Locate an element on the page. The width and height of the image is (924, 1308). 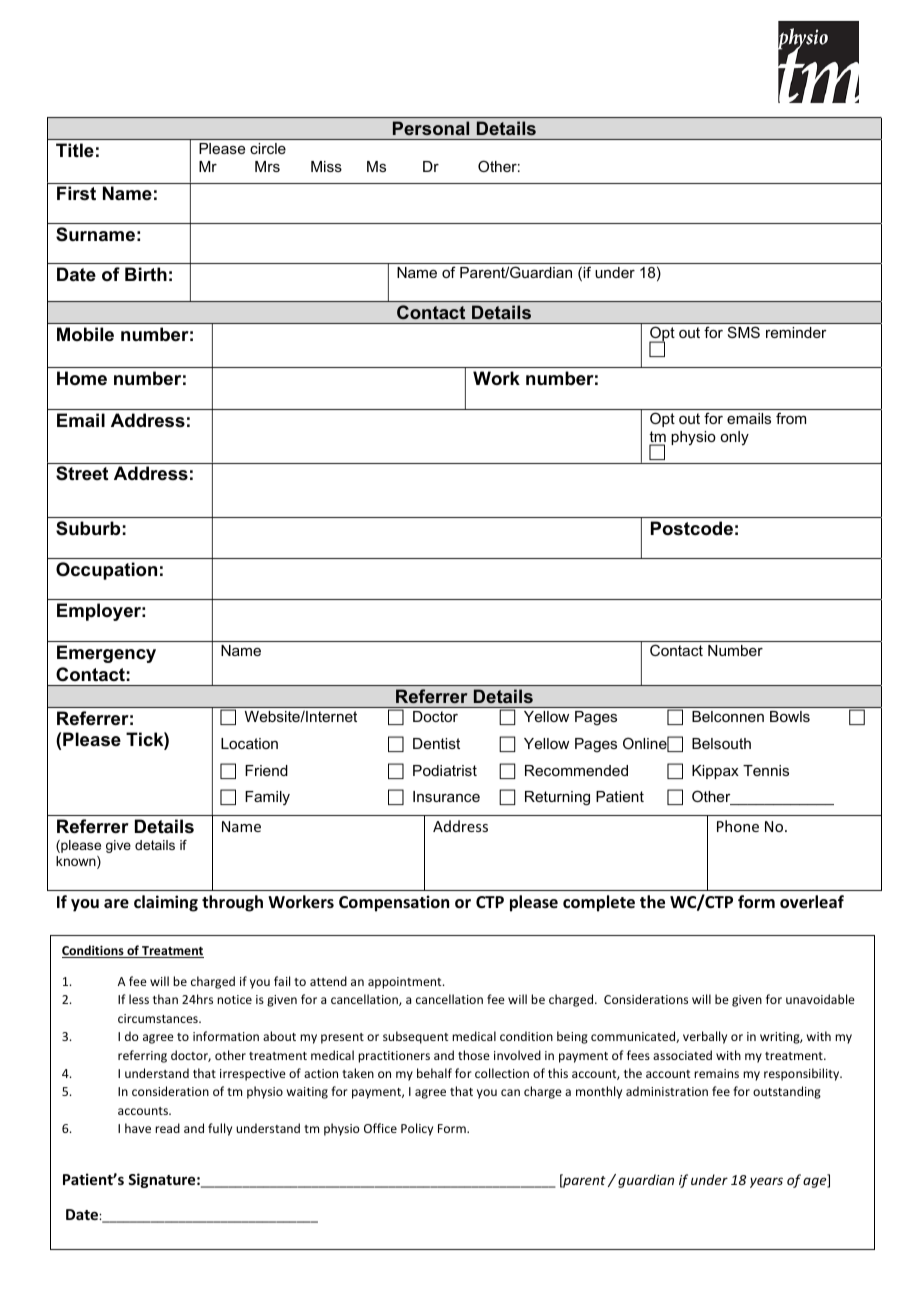
Phone is located at coordinates (738, 826).
